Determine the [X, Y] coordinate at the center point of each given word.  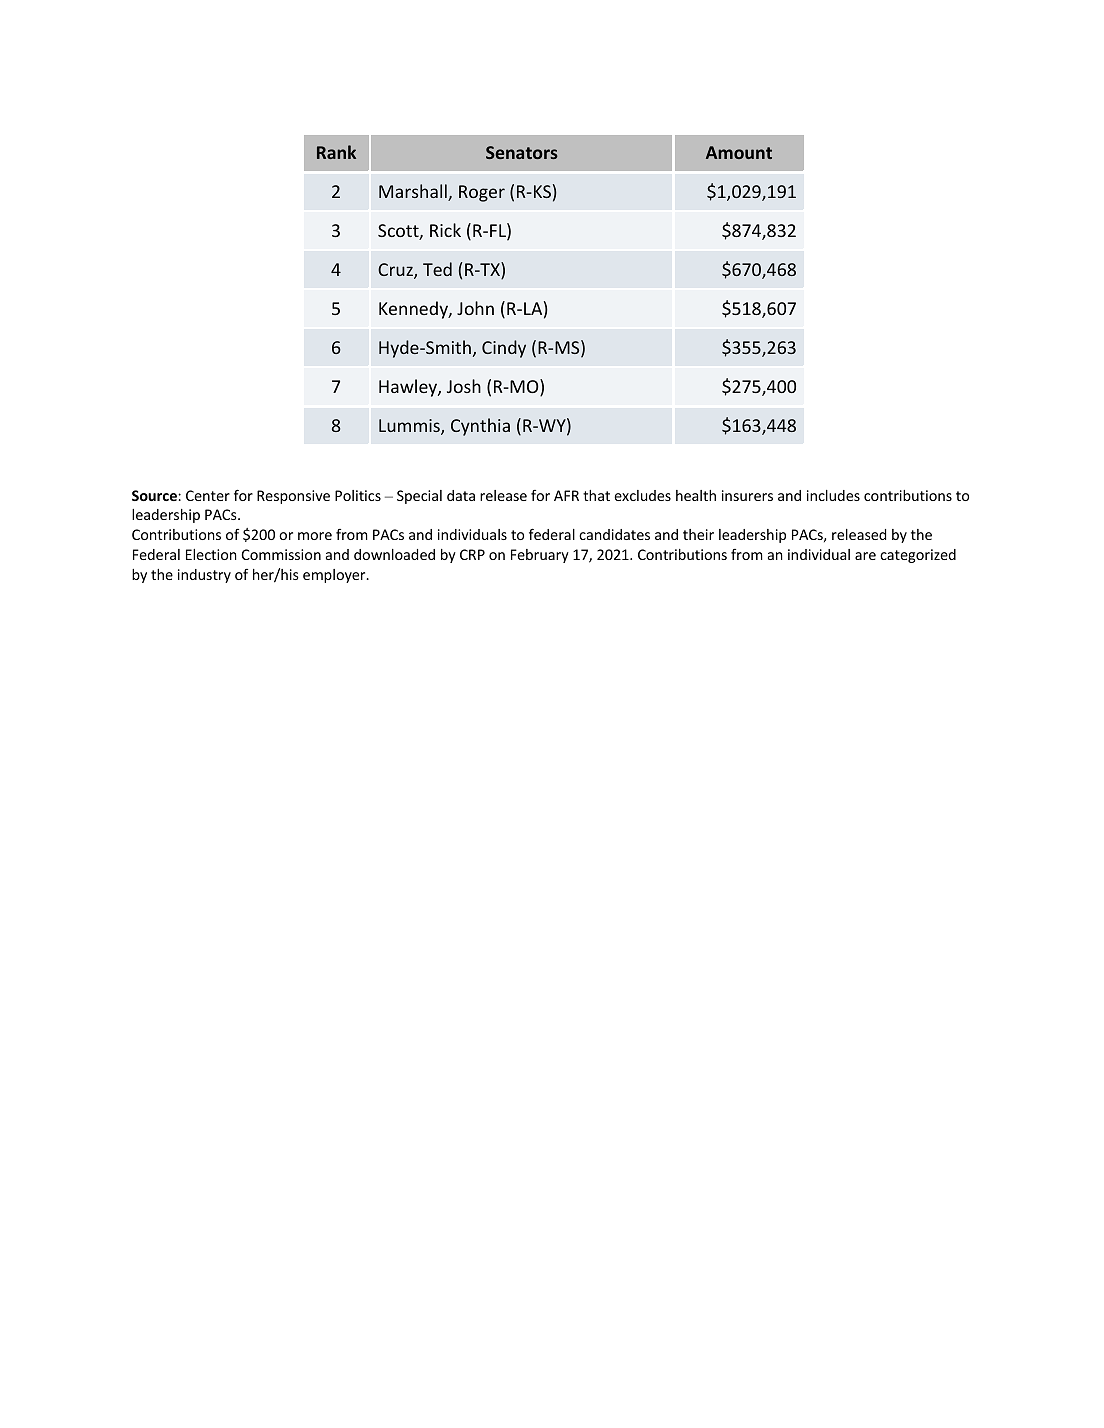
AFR [566, 495]
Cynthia [480, 427]
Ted [437, 269]
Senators [522, 152]
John [475, 308]
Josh [464, 386]
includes [833, 495]
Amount [739, 152]
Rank [336, 152]
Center [208, 495]
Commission [281, 554]
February [540, 556]
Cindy [504, 349]
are [865, 556]
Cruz [396, 271]
